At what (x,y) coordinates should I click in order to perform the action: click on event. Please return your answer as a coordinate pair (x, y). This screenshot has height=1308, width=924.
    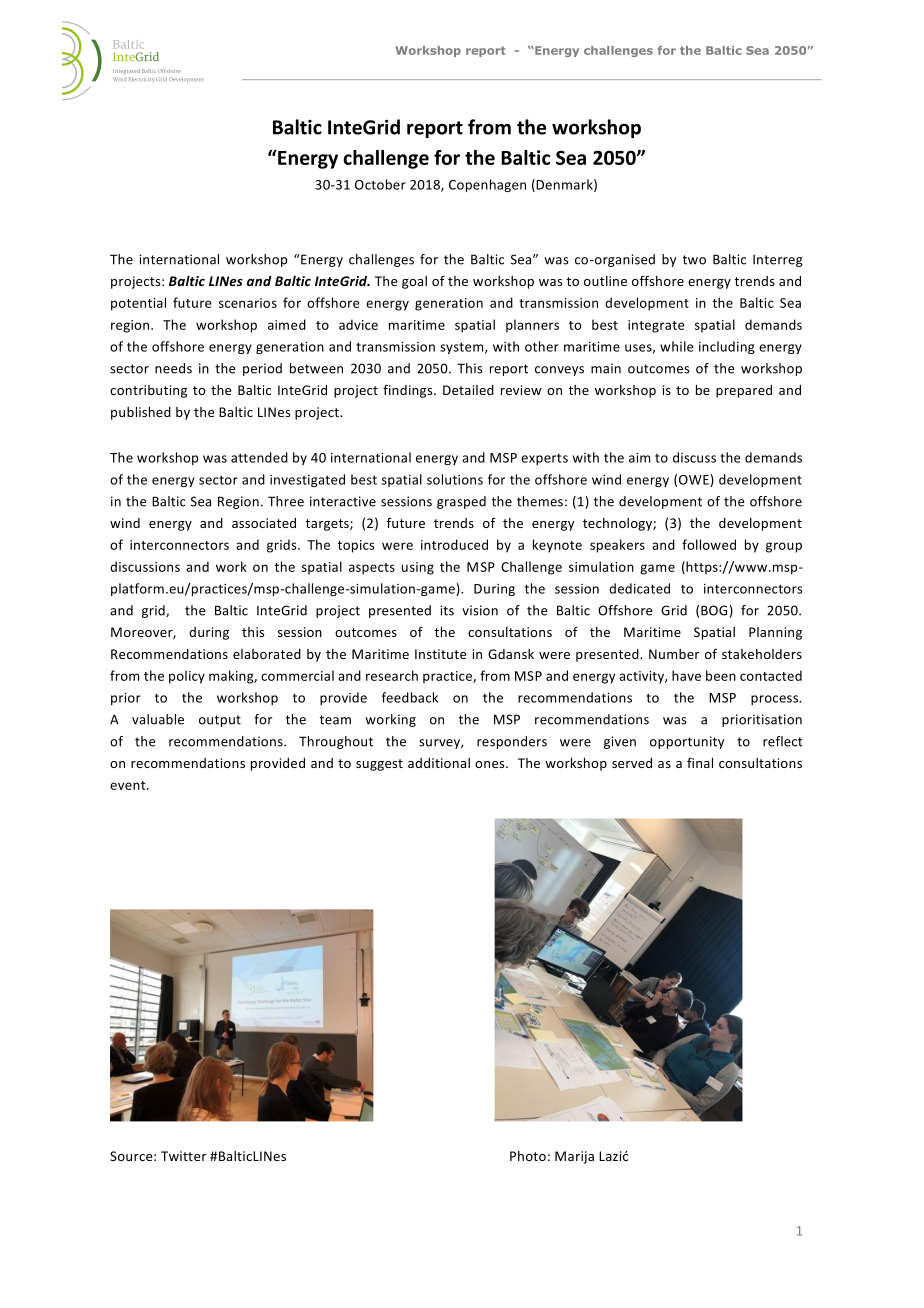
    Looking at the image, I should click on (129, 785).
